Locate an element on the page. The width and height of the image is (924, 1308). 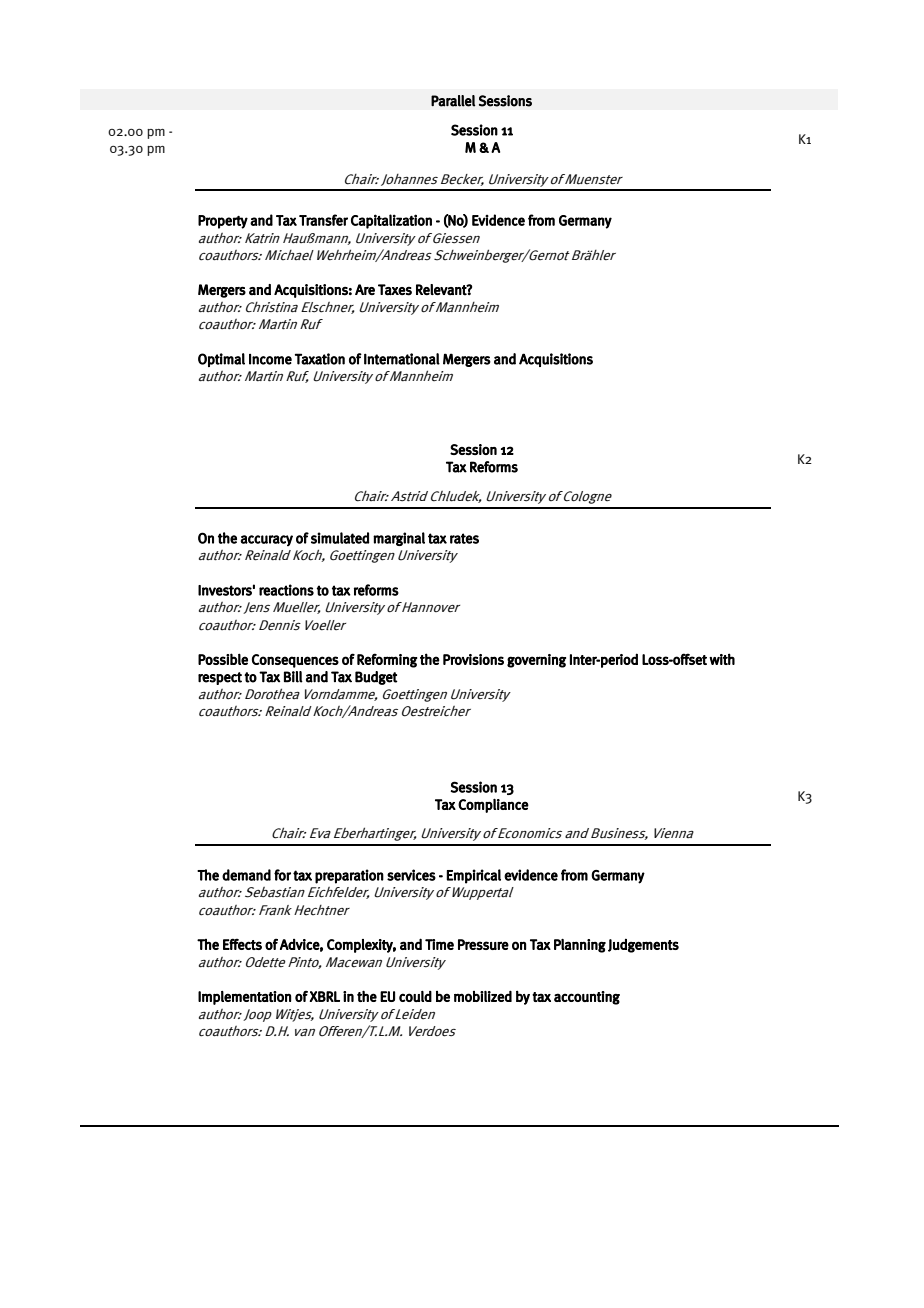
governing is located at coordinates (536, 661).
